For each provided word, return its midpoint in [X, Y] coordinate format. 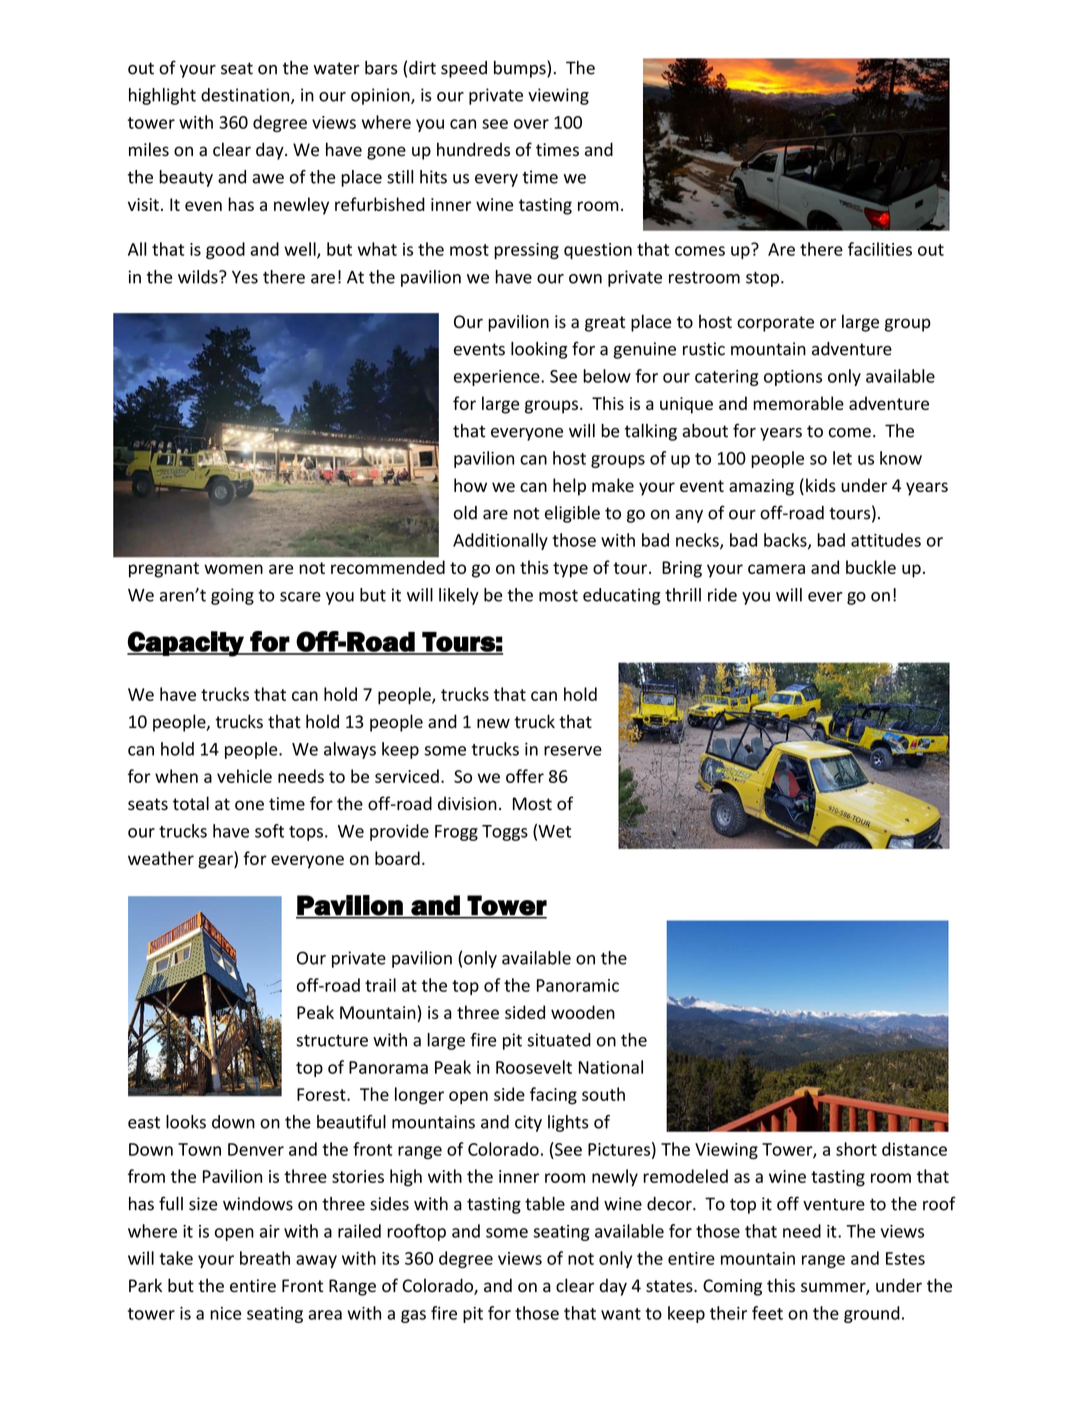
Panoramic [578, 985]
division [467, 803]
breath [265, 1258]
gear [216, 862]
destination [246, 96]
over [531, 124]
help [569, 487]
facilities [880, 249]
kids [821, 485]
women [233, 569]
